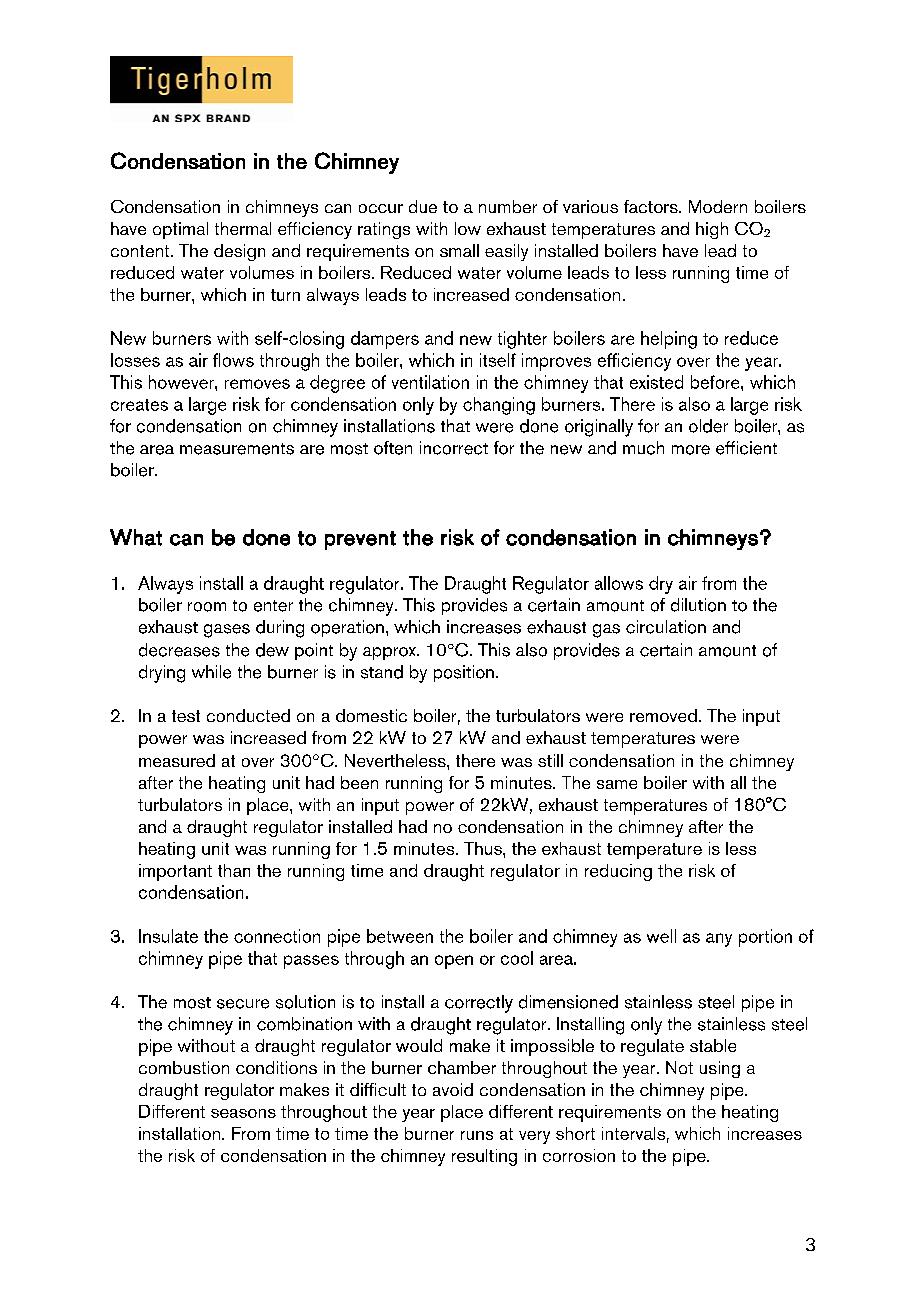 This image has height=1308, width=924. I want to click on between, so click(400, 936).
